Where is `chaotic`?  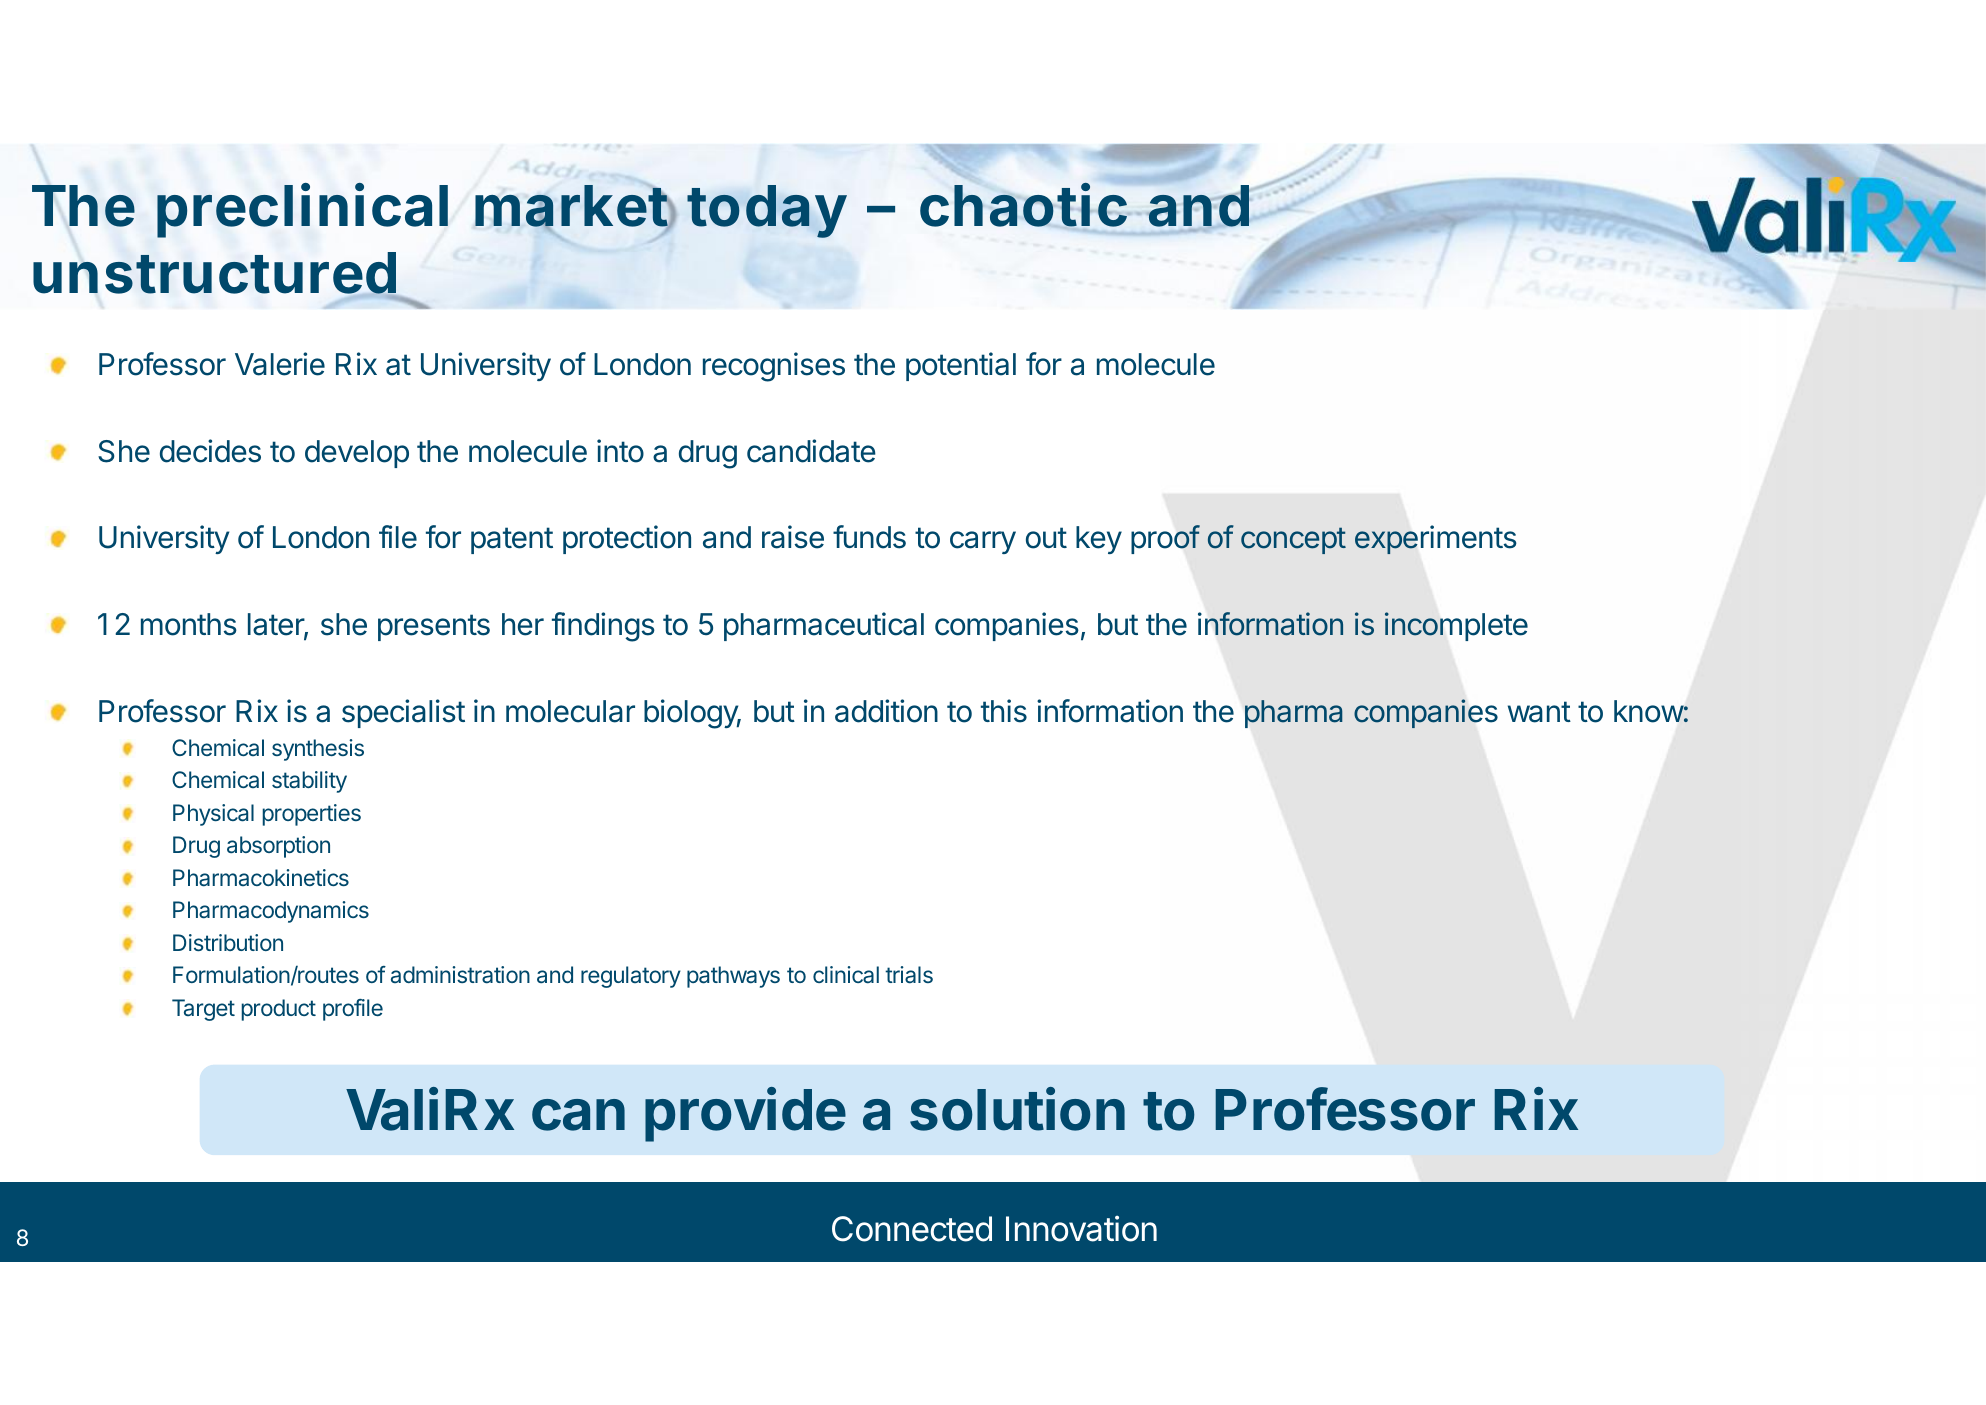
chaotic is located at coordinates (1023, 205).
